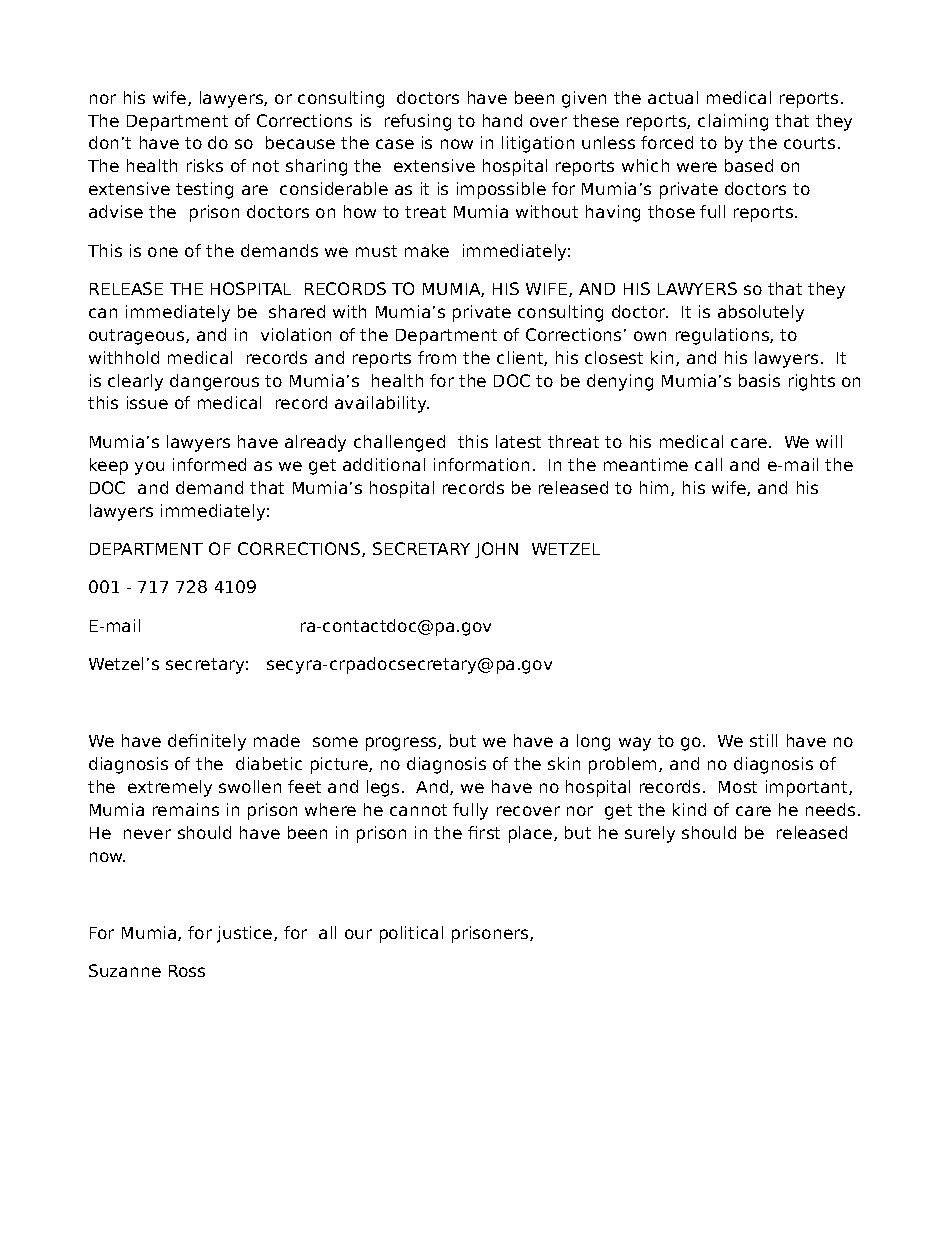 This image has height=1233, width=952. What do you see at coordinates (502, 120) in the image?
I see `hand` at bounding box center [502, 120].
